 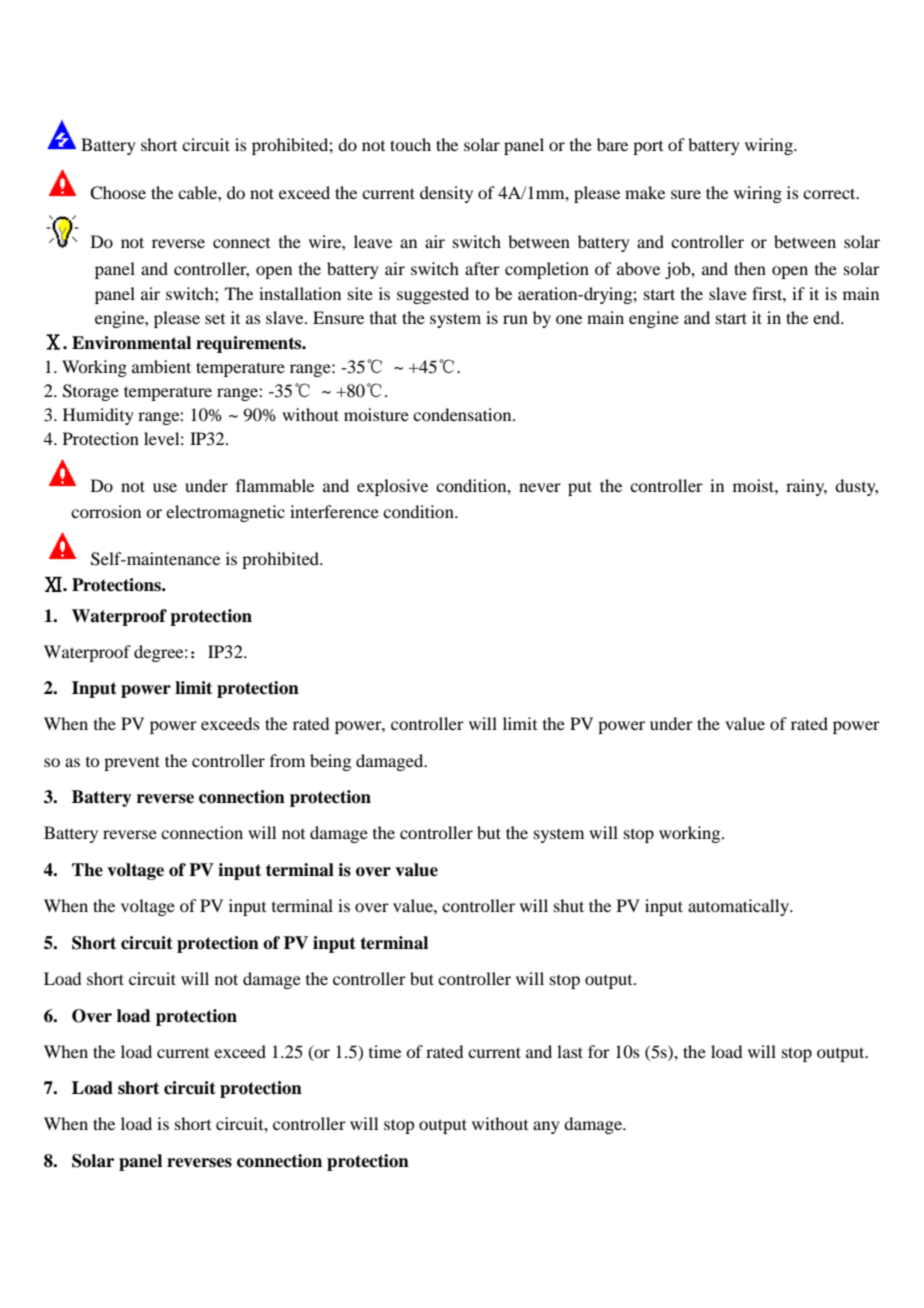 What do you see at coordinates (385, 1051) in the image?
I see `time` at bounding box center [385, 1051].
